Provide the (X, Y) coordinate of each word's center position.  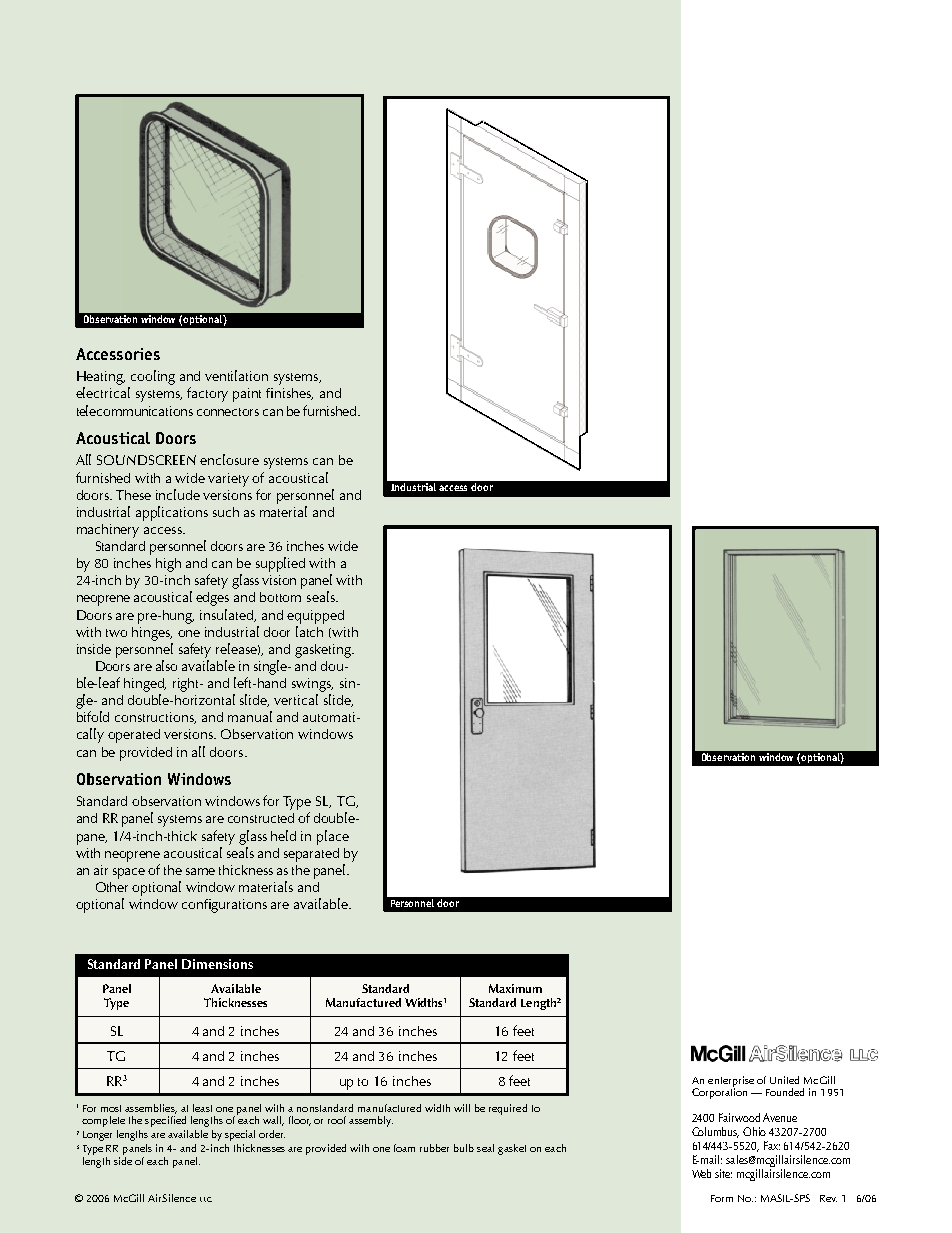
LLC (206, 1199)
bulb (464, 1148)
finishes (289, 394)
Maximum (515, 988)
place (333, 837)
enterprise (731, 1082)
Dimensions (217, 964)
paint (247, 395)
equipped (315, 617)
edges (212, 599)
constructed (261, 818)
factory (207, 394)
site (723, 1173)
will (462, 1108)
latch (309, 631)
